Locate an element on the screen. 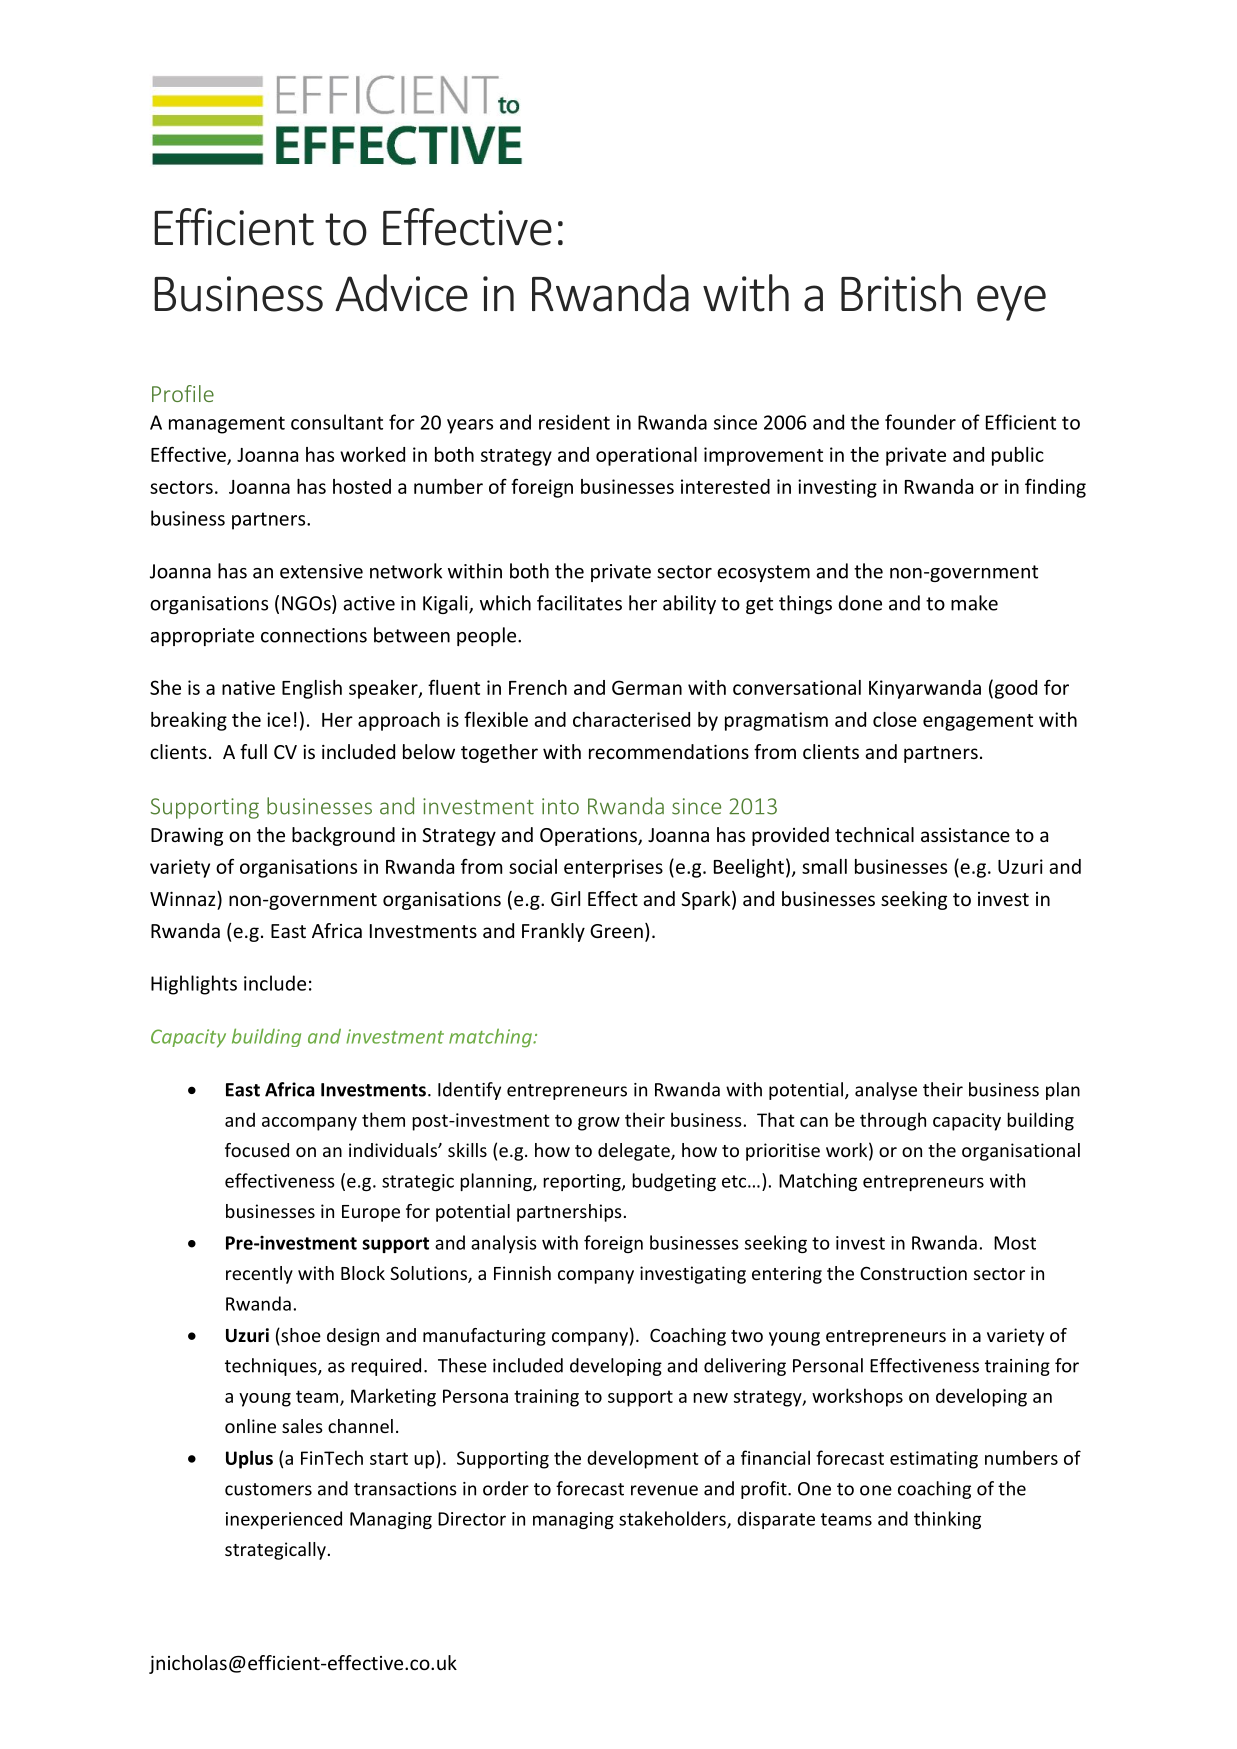 This screenshot has width=1237, height=1749. British is located at coordinates (901, 293).
